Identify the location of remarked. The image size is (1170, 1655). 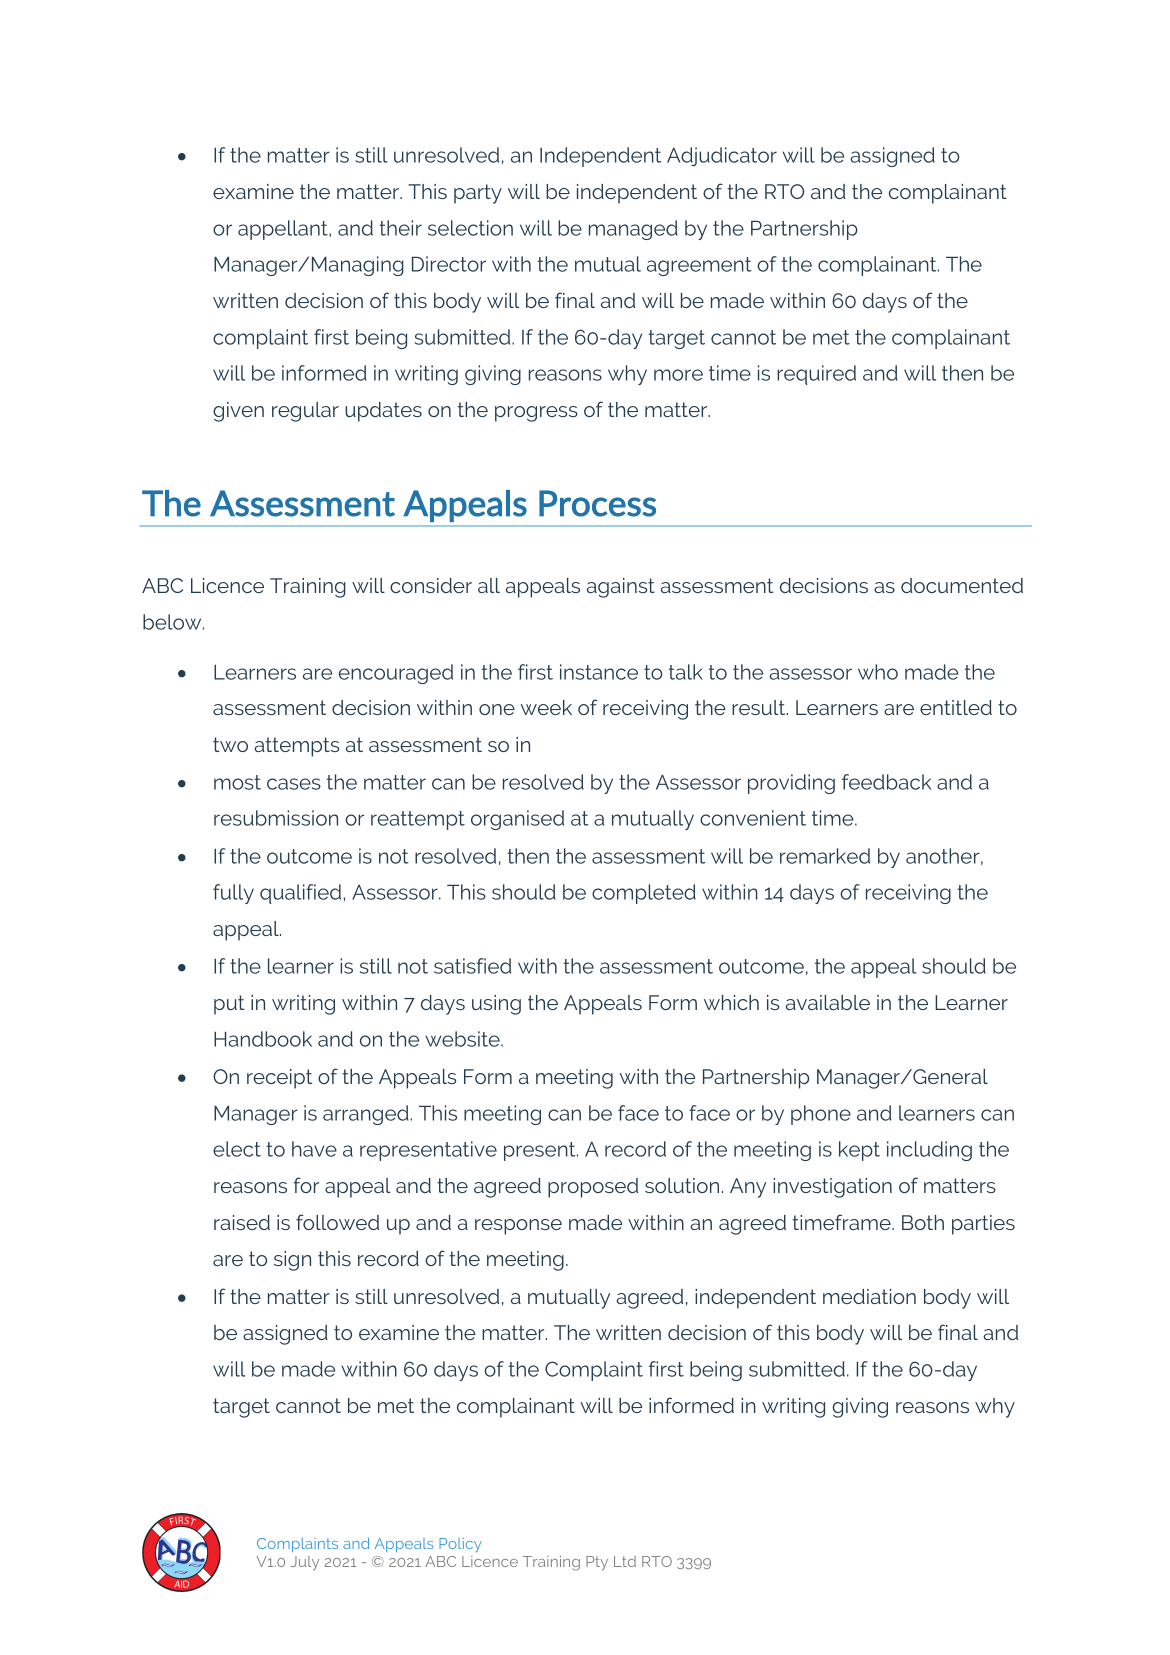
(825, 856).
